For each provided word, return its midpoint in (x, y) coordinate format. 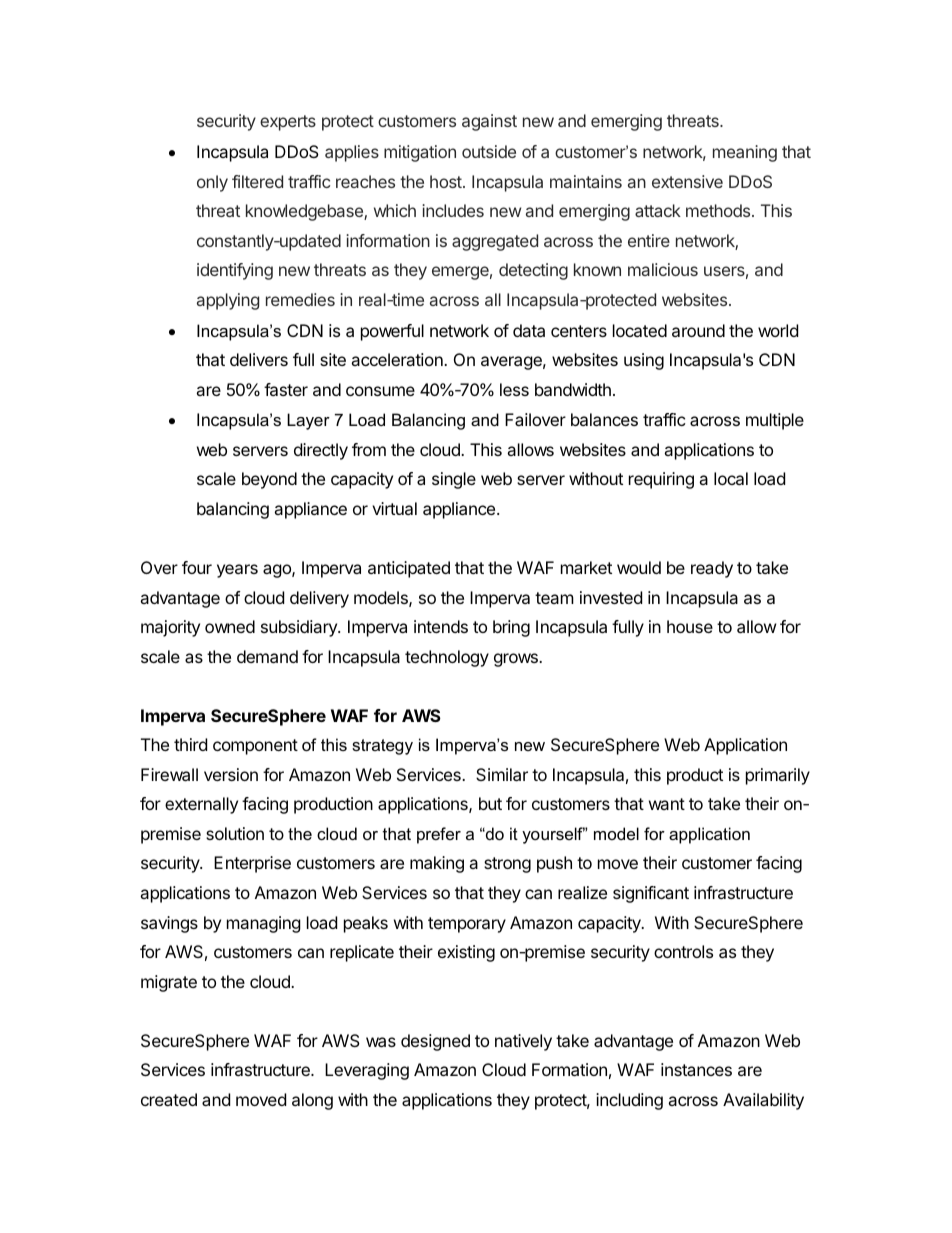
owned (230, 626)
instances (696, 1069)
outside (489, 151)
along (312, 1101)
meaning (745, 153)
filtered (257, 181)
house (690, 626)
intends (441, 626)
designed (435, 1042)
